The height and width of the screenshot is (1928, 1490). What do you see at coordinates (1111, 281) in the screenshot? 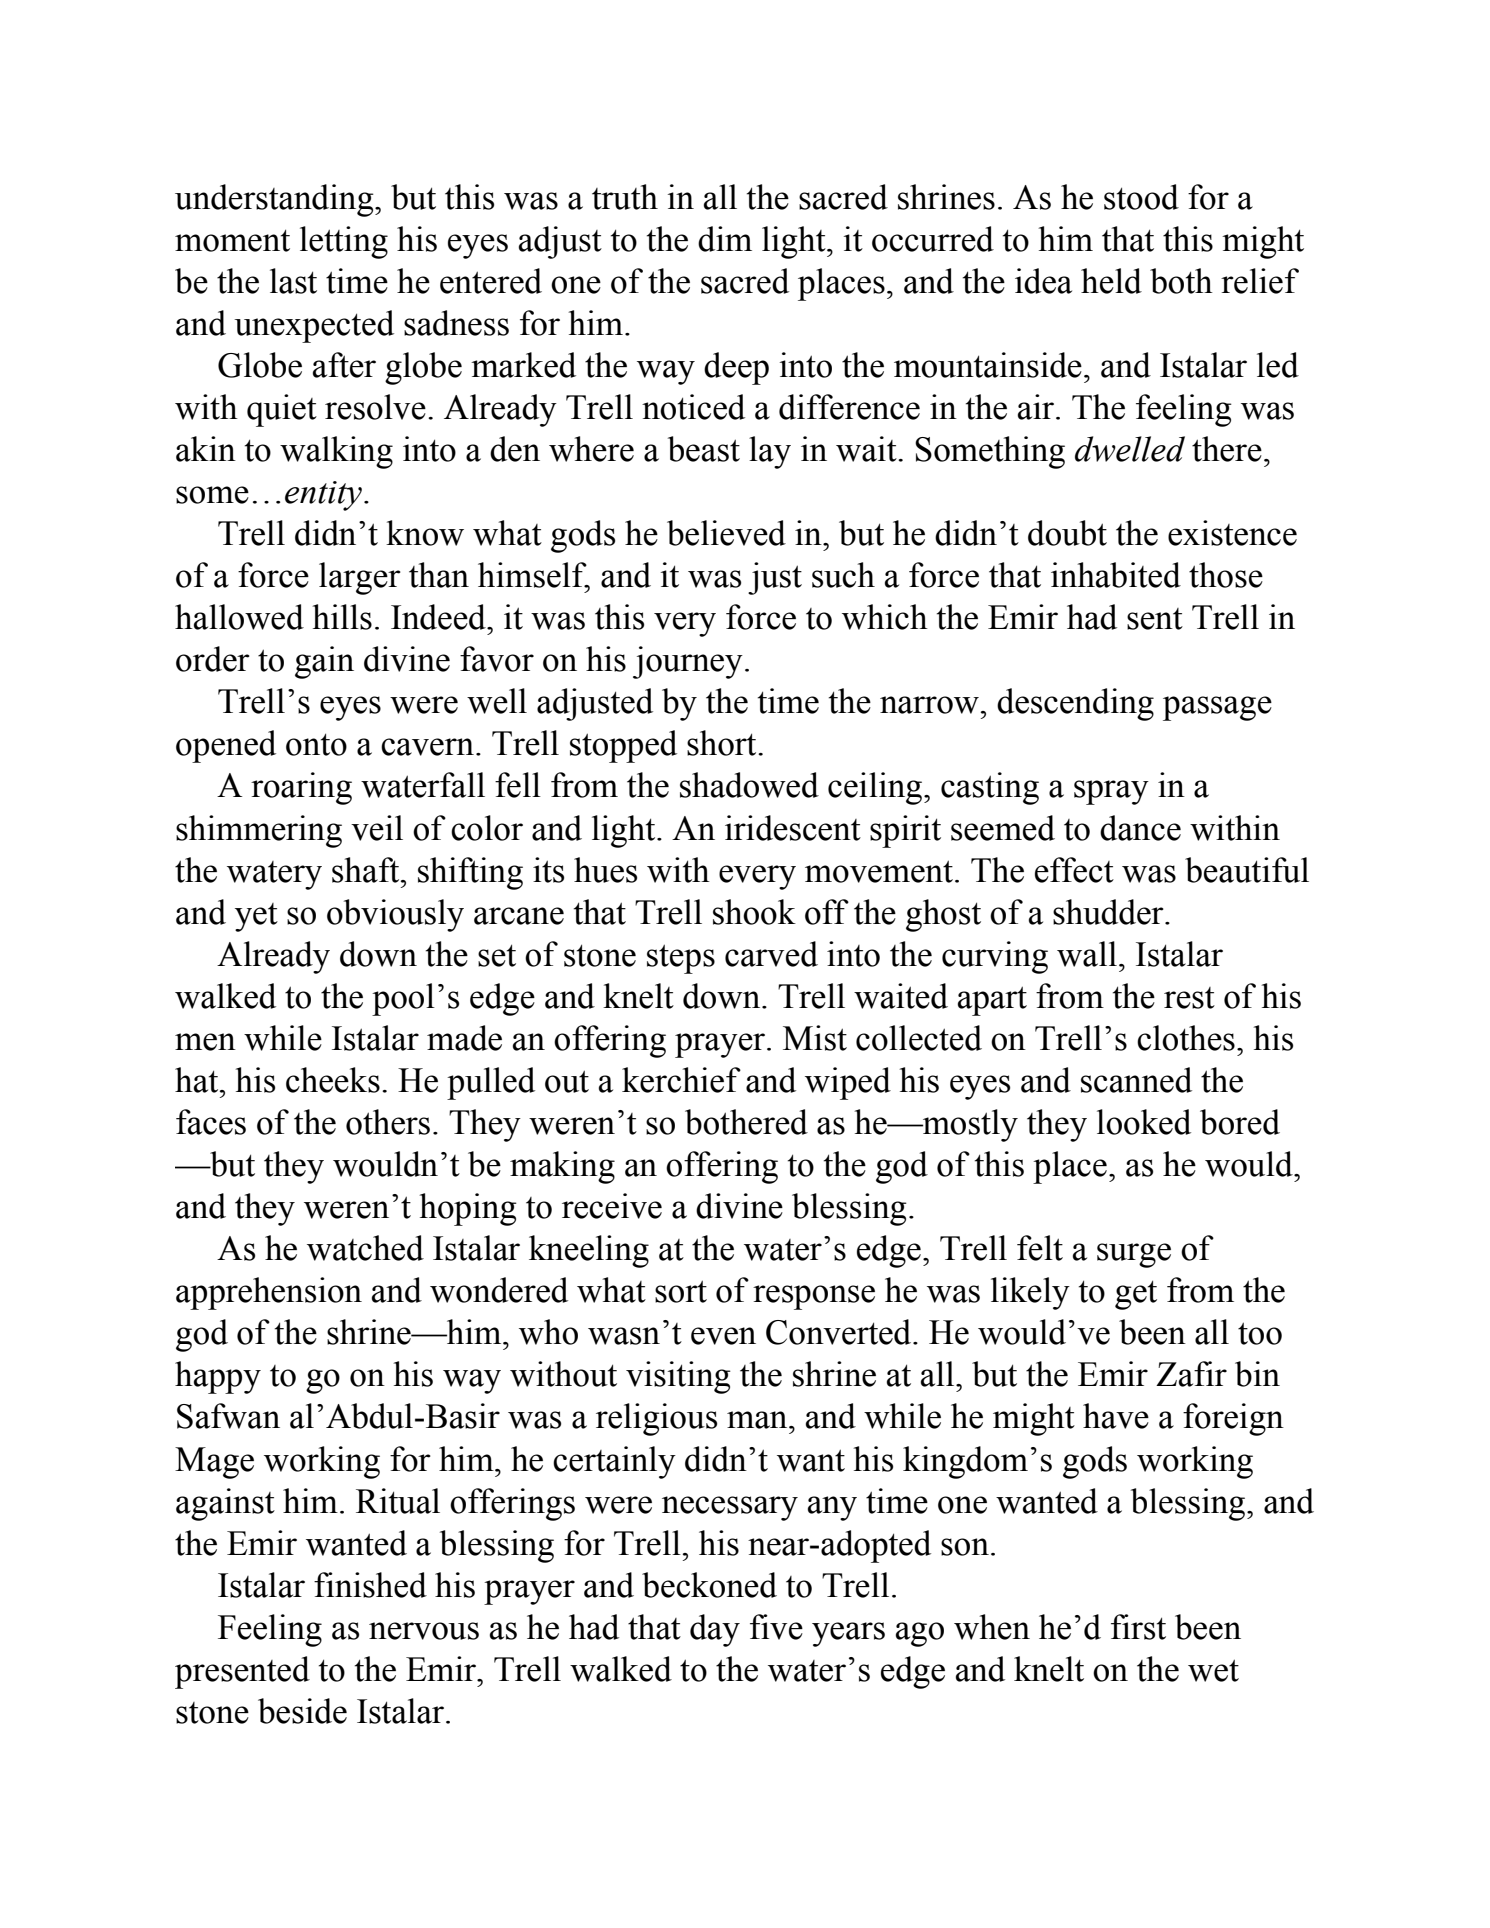
I see `held` at bounding box center [1111, 281].
